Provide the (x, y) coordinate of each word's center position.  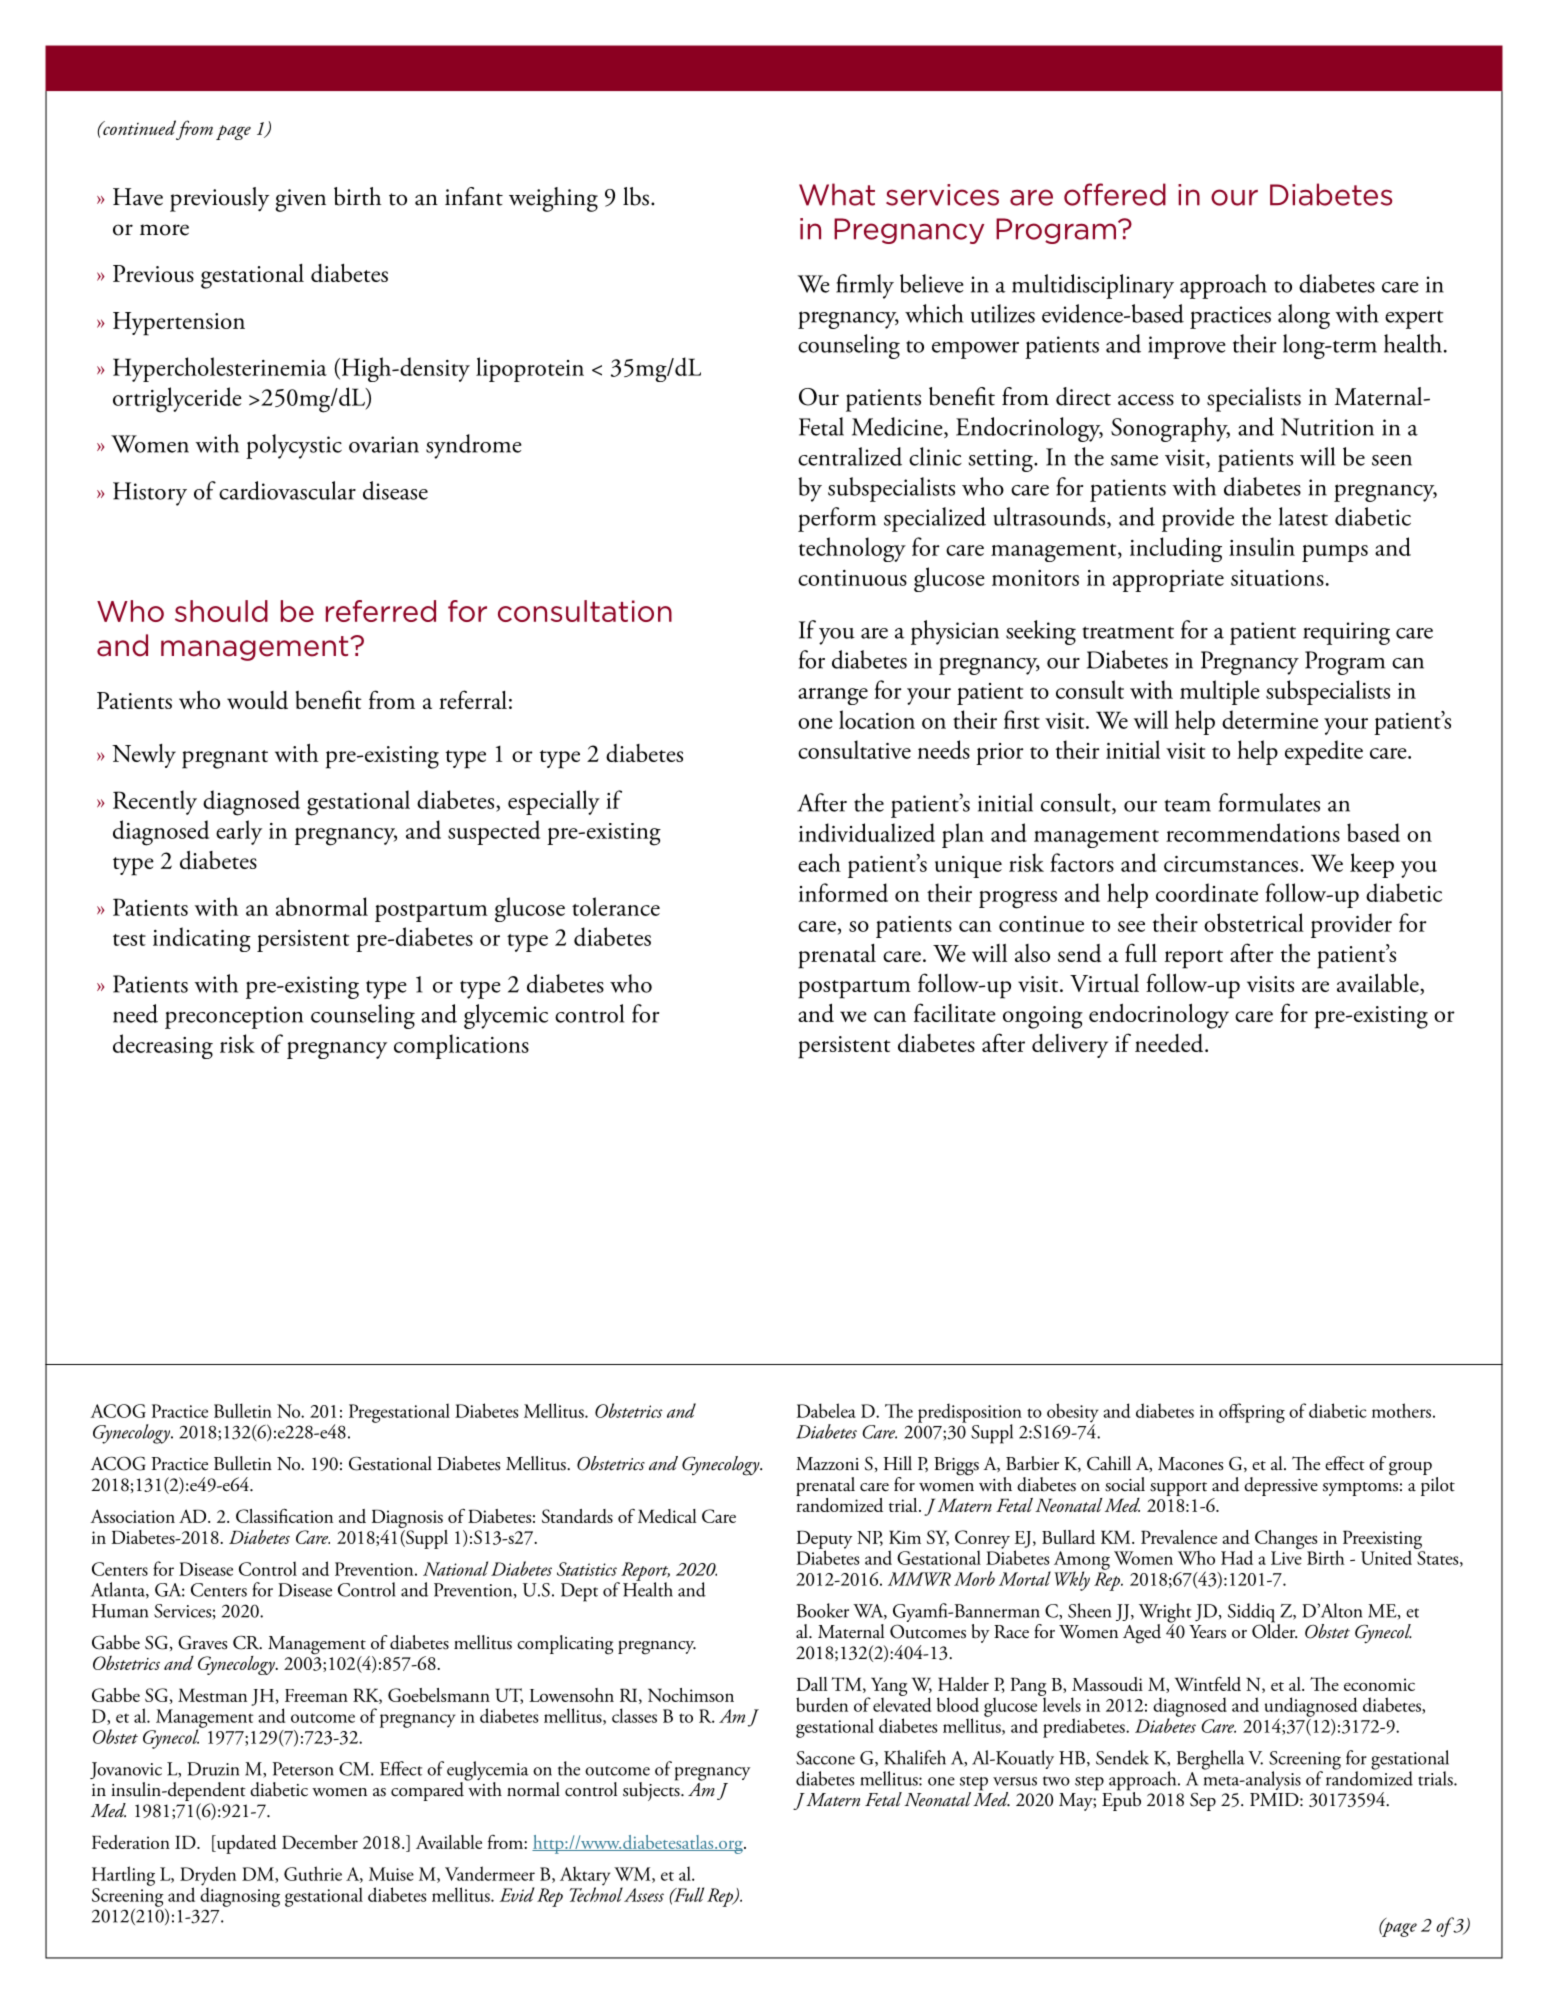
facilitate (955, 1012)
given (301, 200)
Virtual (1104, 983)
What (837, 194)
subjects (652, 1790)
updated (245, 1844)
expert (1414, 319)
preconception (234, 1017)
